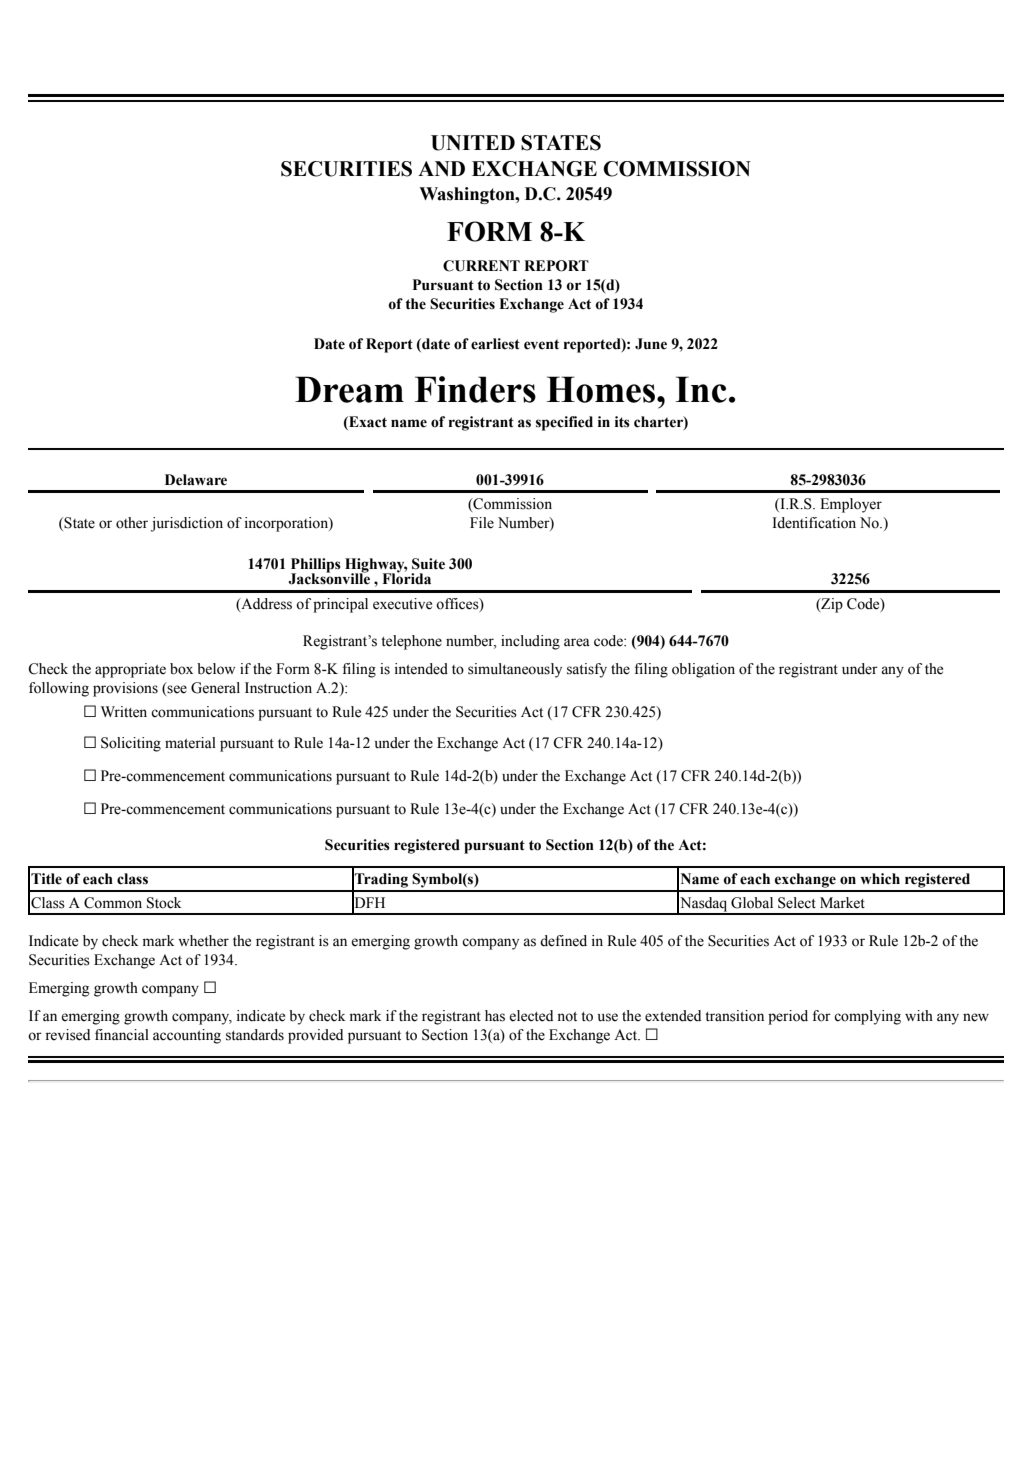  I want to click on which, so click(880, 879).
